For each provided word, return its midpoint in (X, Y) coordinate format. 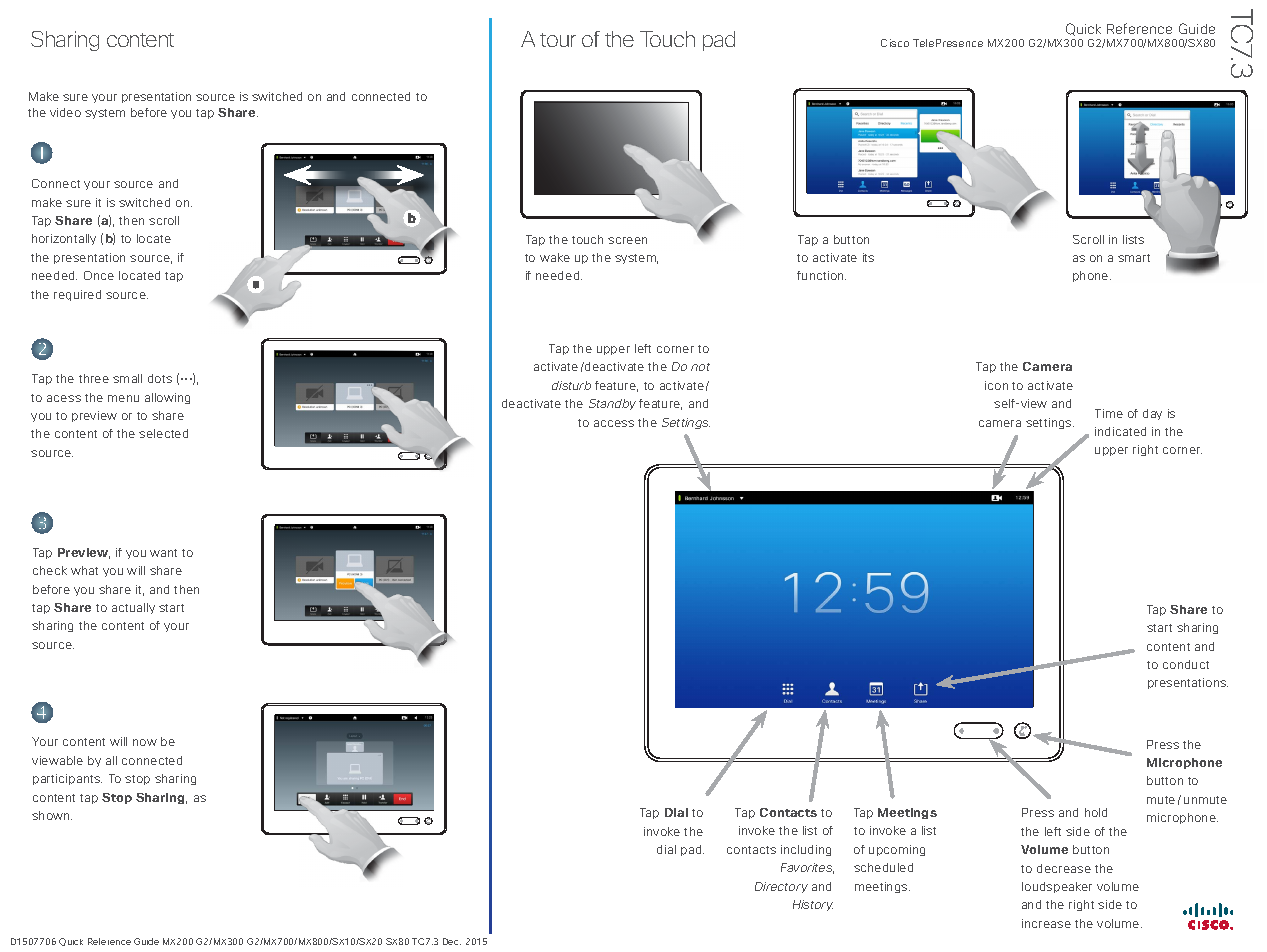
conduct (1186, 664)
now (145, 742)
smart (1134, 258)
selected (163, 433)
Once (99, 275)
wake (555, 257)
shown (52, 815)
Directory (781, 887)
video (65, 112)
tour (558, 40)
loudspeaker (1057, 887)
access (614, 423)
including (806, 850)
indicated (1120, 431)
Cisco (895, 43)
